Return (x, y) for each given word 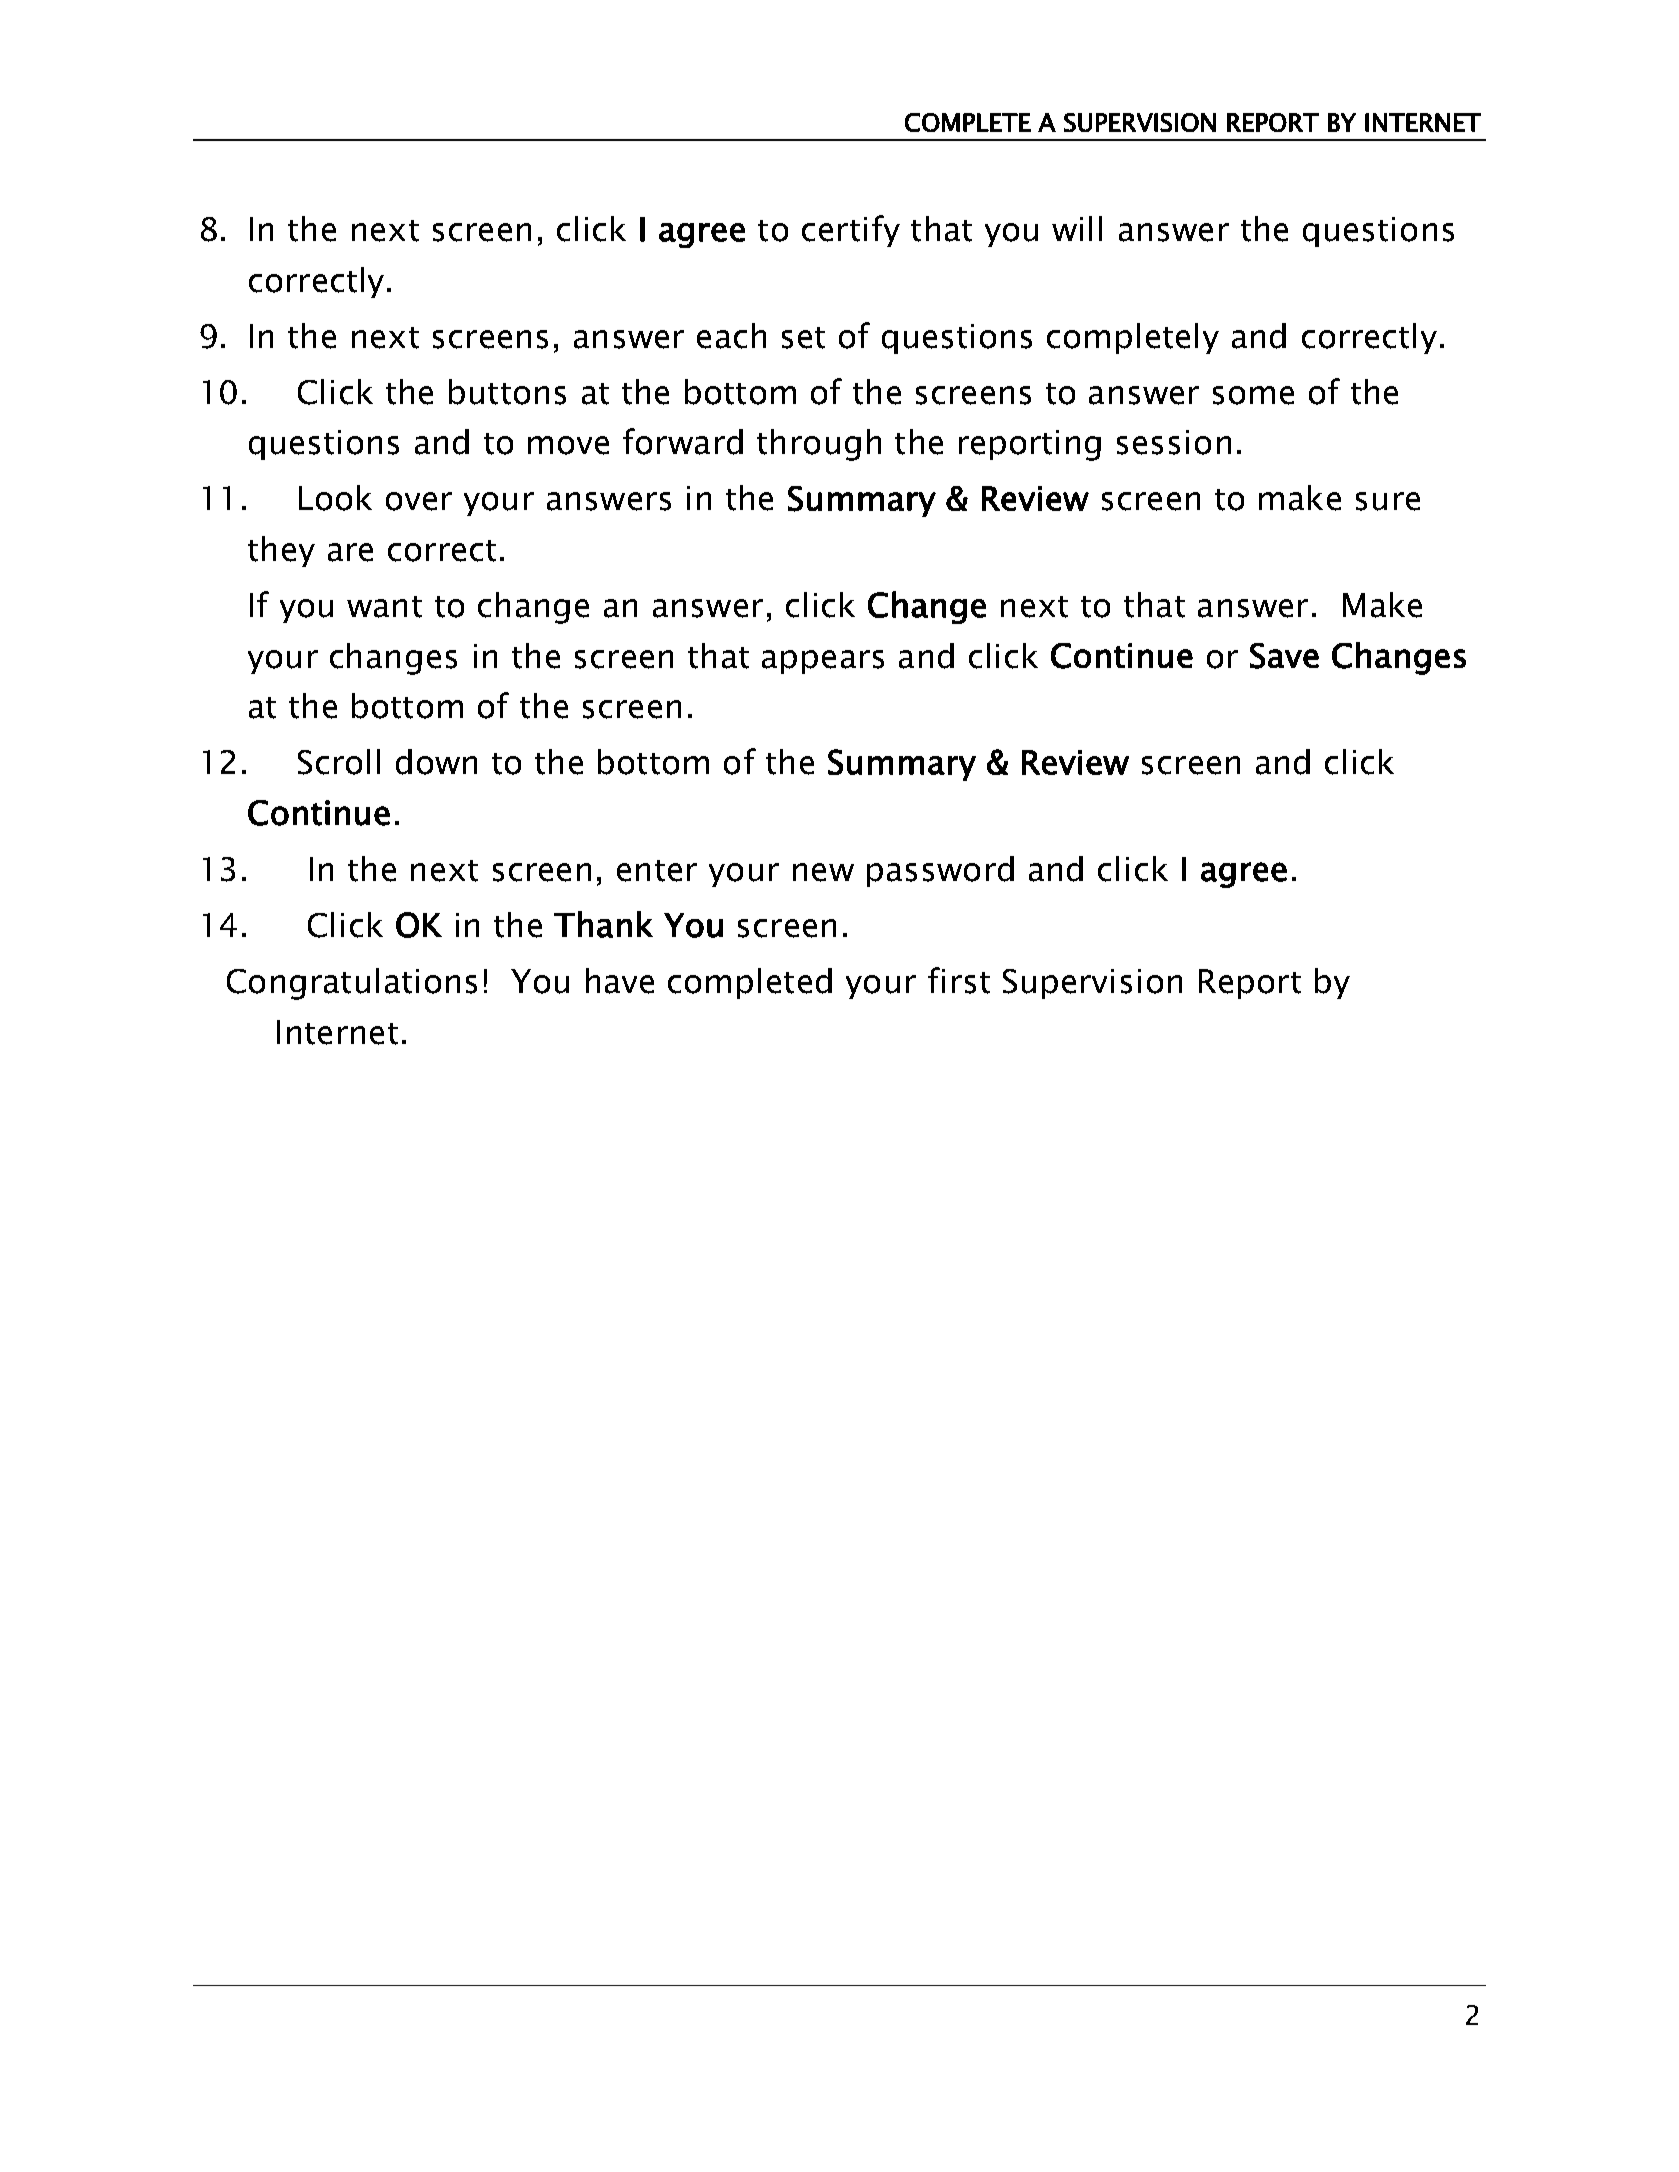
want (384, 607)
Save (1284, 656)
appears (823, 662)
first (959, 980)
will (1077, 228)
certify (851, 231)
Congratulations (352, 984)
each (731, 336)
